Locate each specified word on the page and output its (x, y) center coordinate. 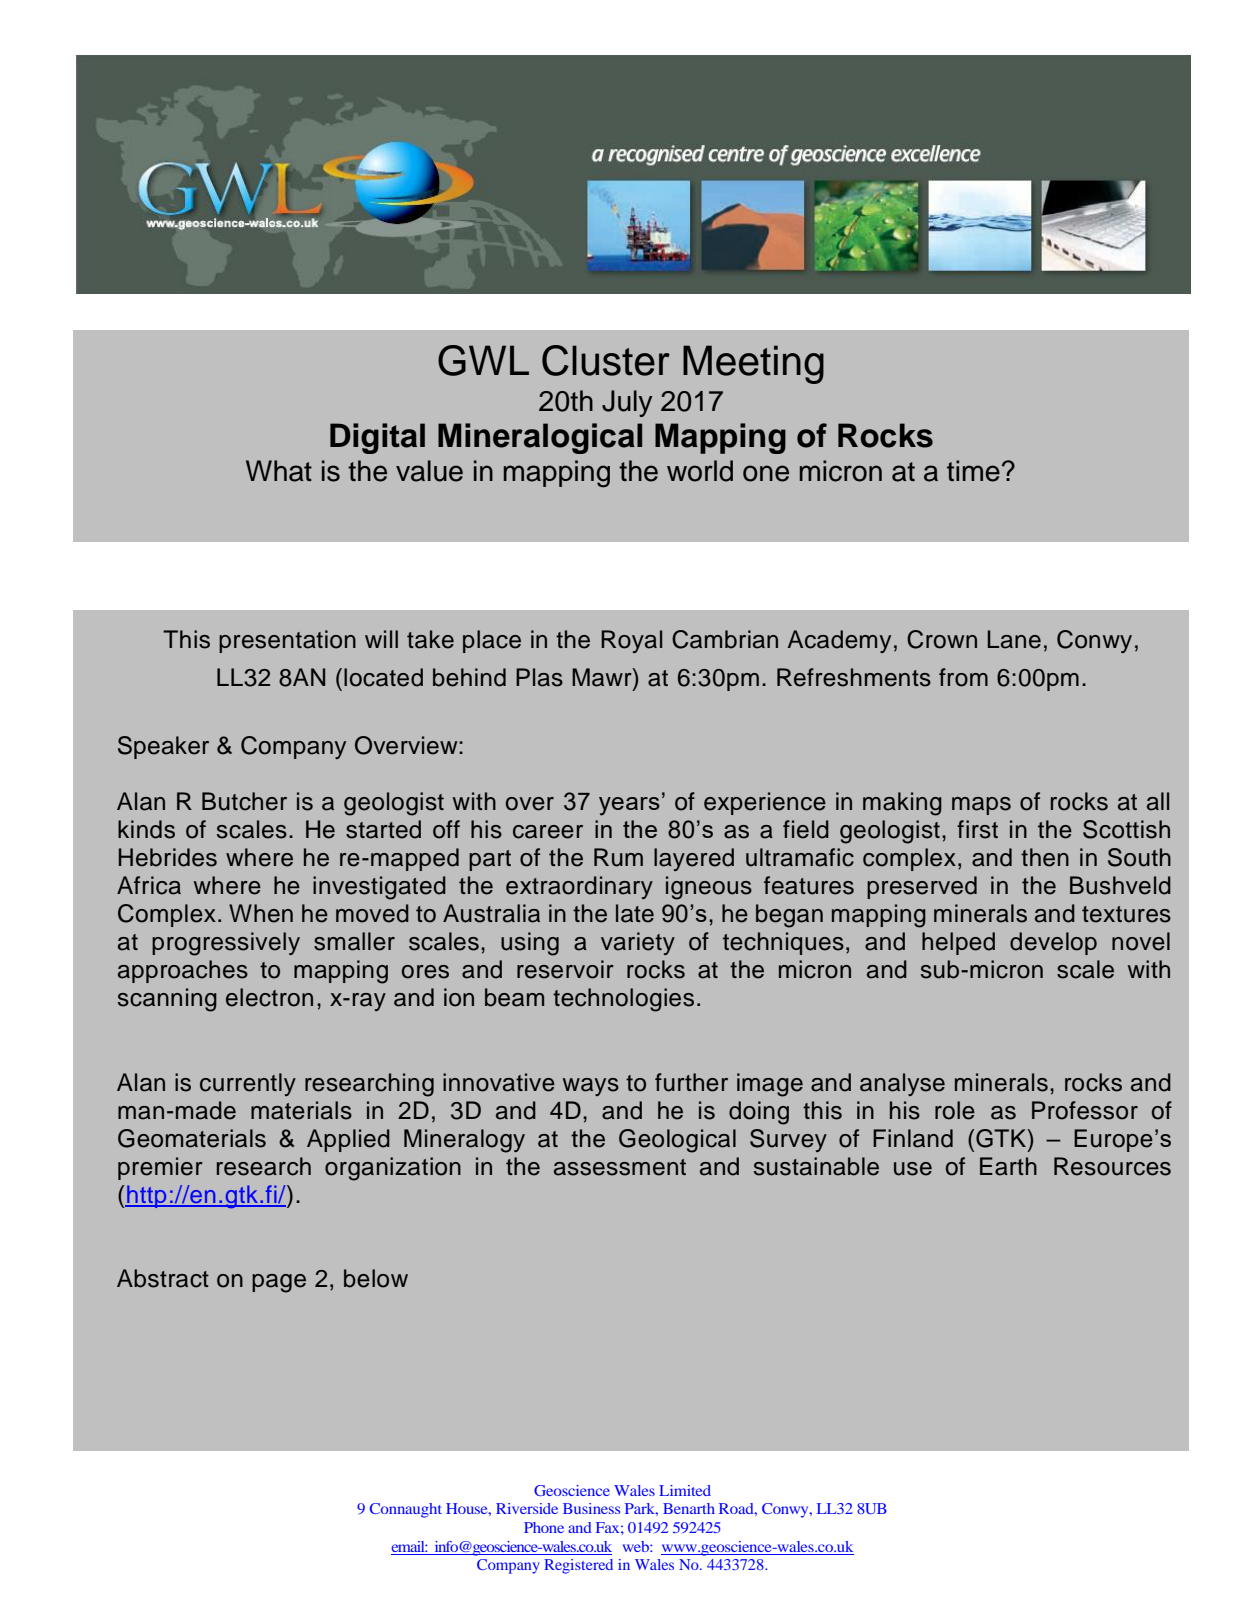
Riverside (527, 1508)
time (973, 471)
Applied (348, 1140)
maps (981, 806)
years (629, 806)
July (627, 403)
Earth (1008, 1166)
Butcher (244, 801)
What (279, 471)
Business (591, 1508)
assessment (620, 1167)
